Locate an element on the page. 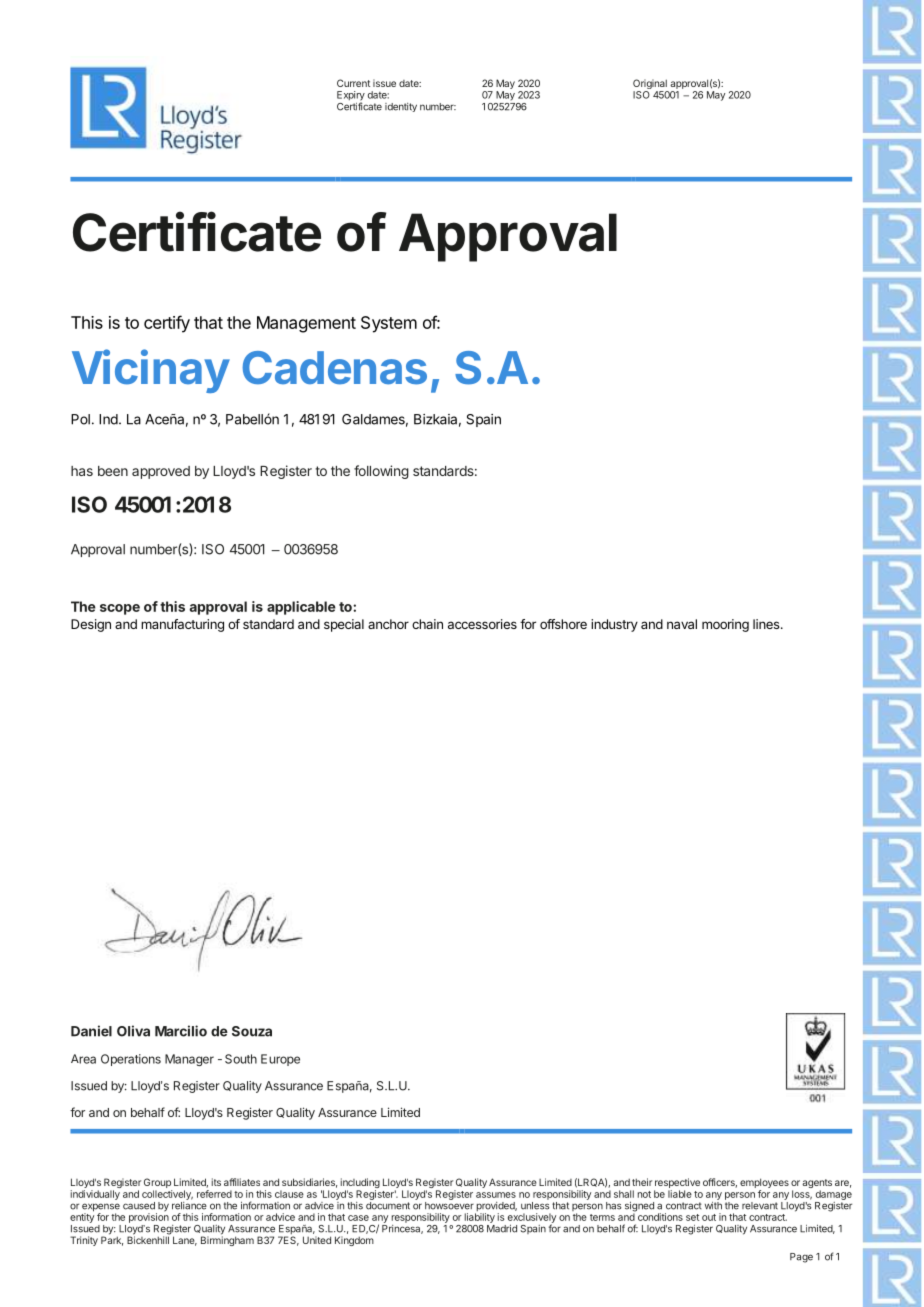 The width and height of the document is (924, 1307). Current is located at coordinates (353, 83).
